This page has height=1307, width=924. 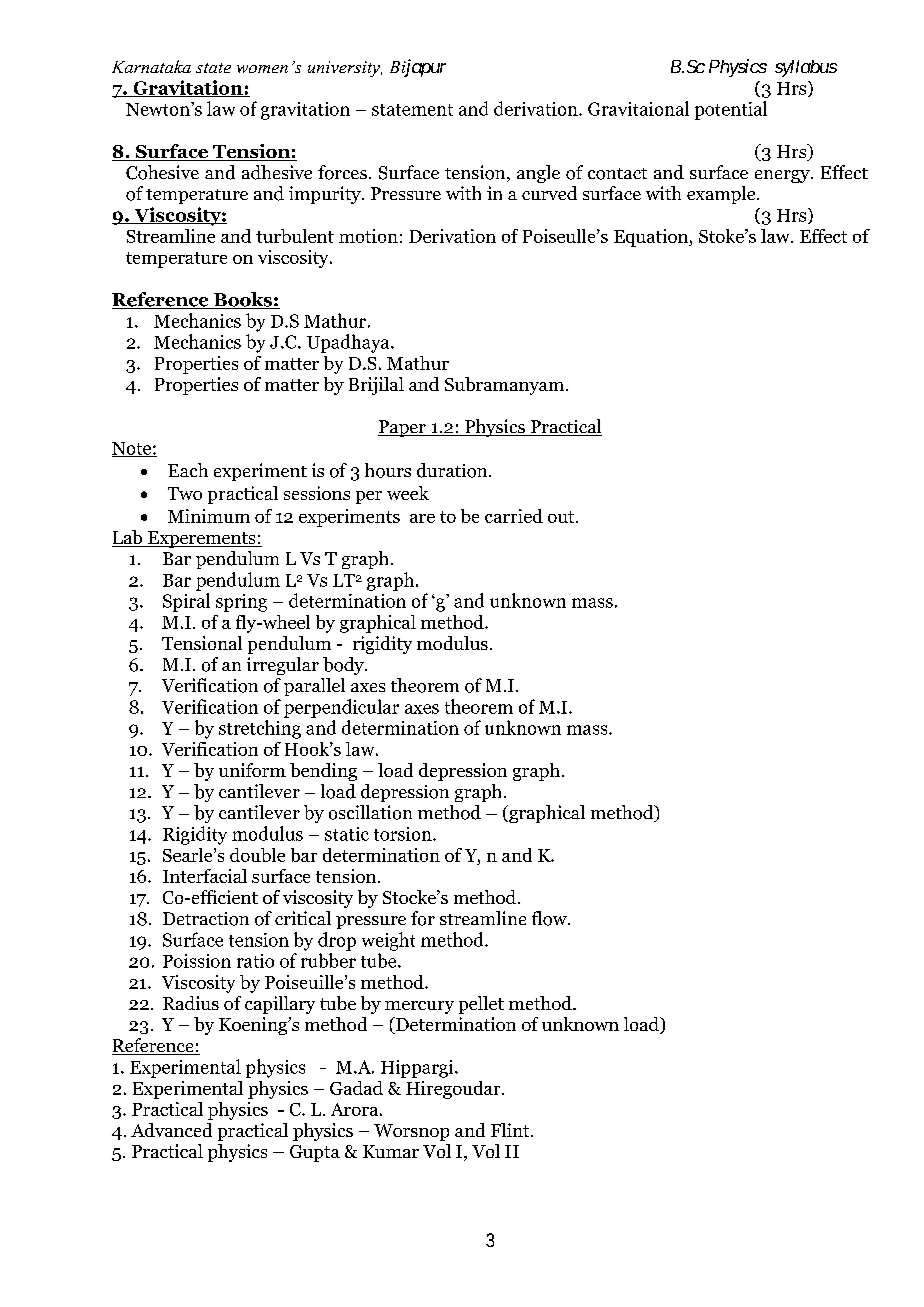 What do you see at coordinates (538, 174) in the page?
I see `angle` at bounding box center [538, 174].
